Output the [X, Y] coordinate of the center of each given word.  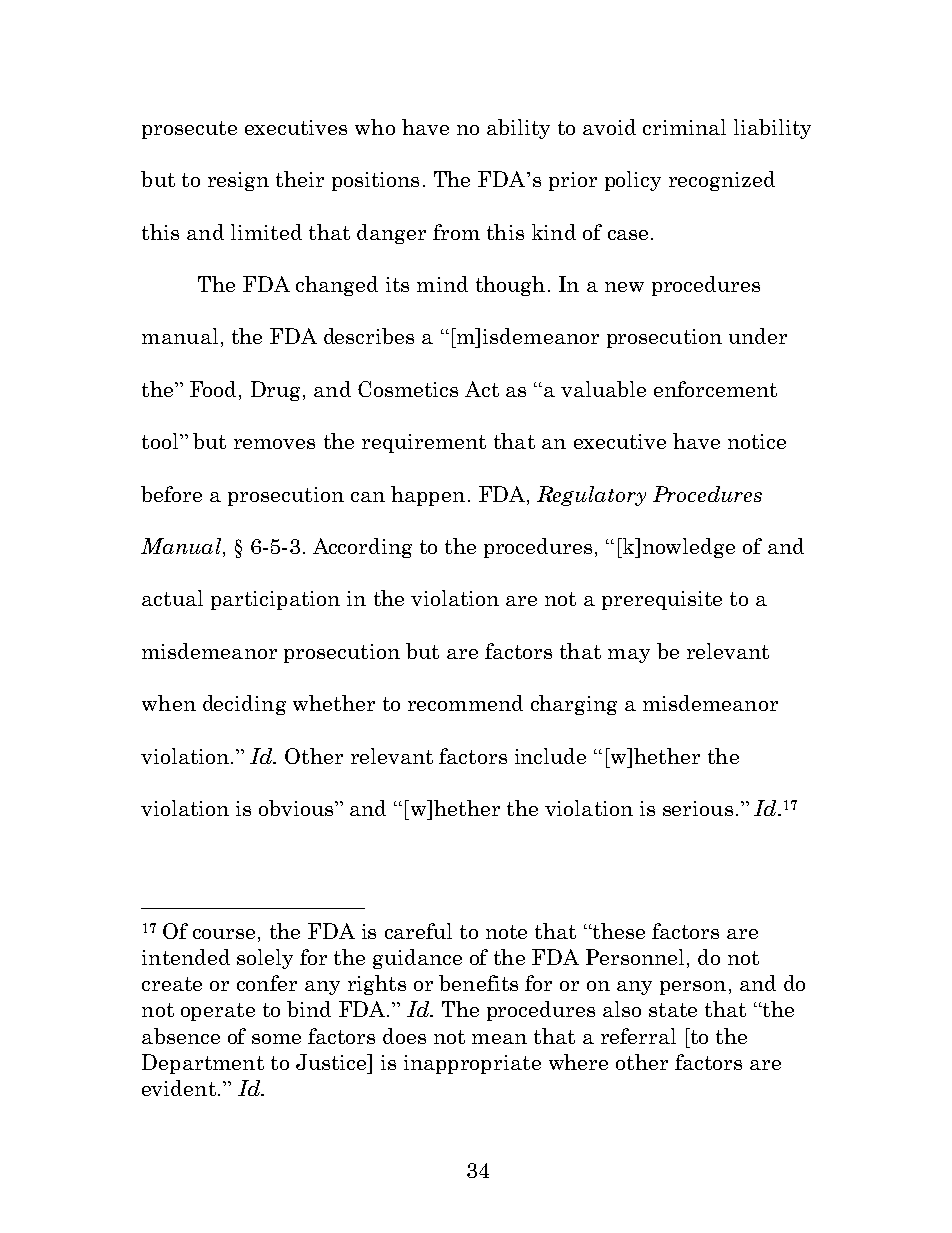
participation [275, 600]
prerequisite [662, 600]
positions [375, 181]
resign [238, 181]
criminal [684, 127]
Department [203, 1064]
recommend [465, 703]
